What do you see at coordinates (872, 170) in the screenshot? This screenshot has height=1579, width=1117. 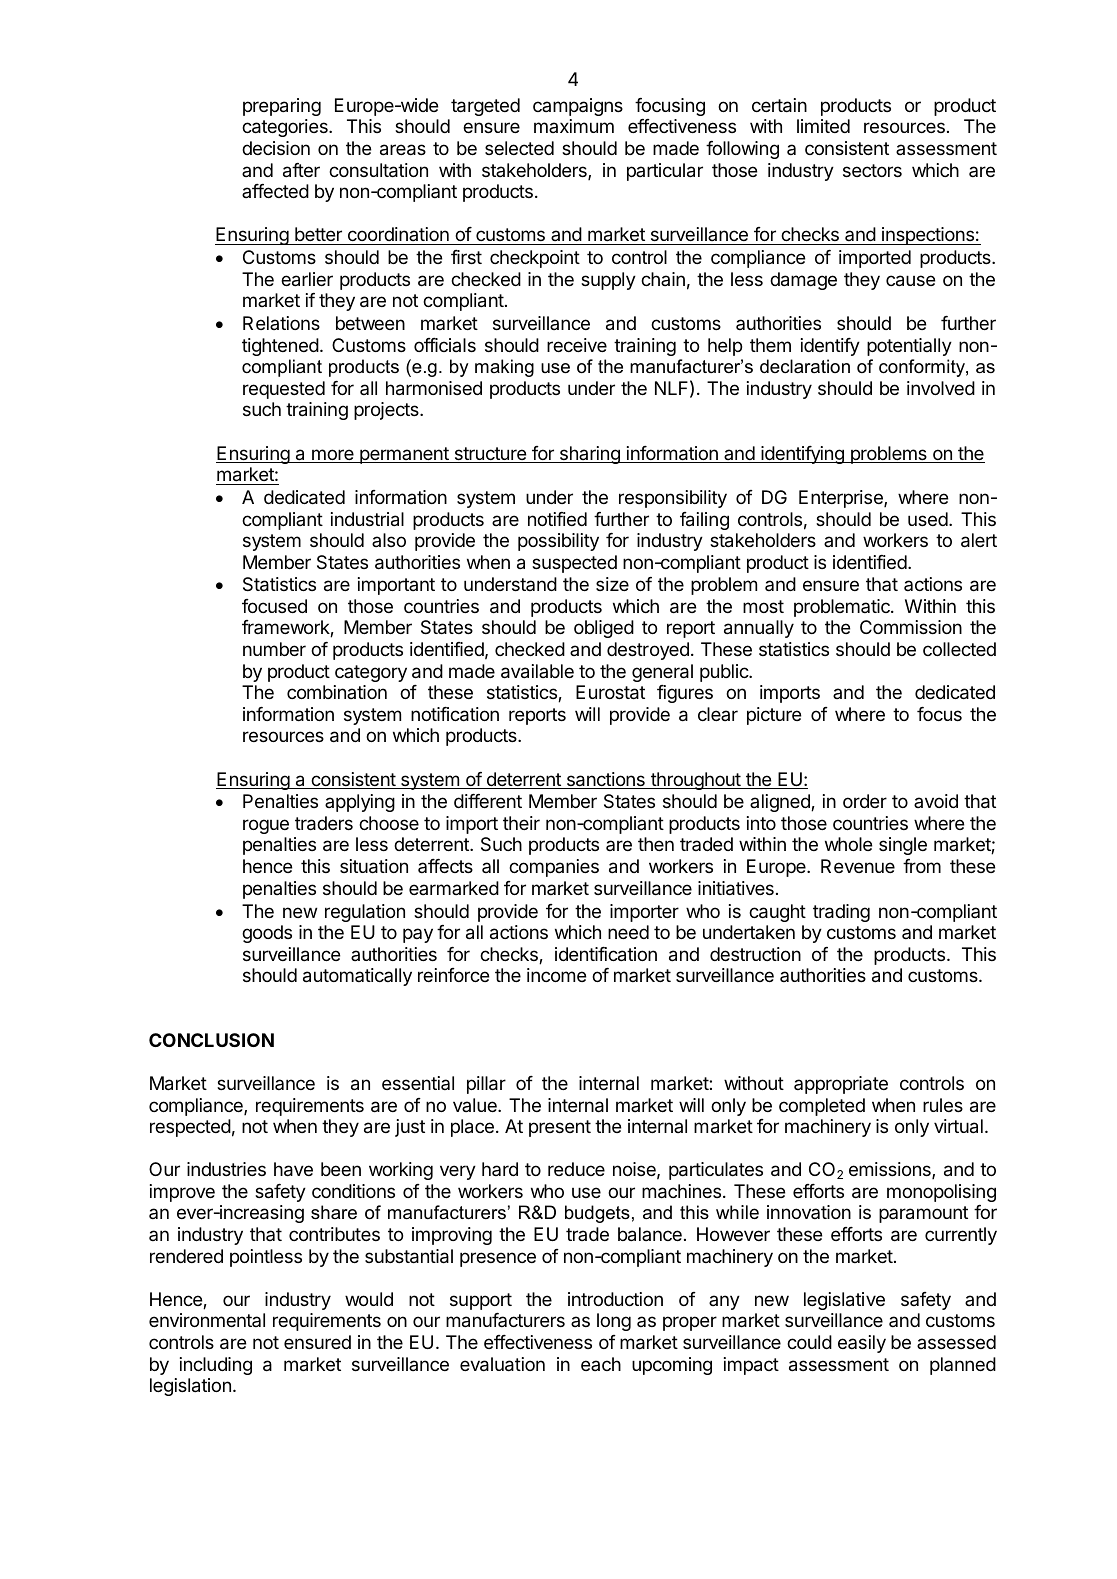 I see `sectors` at bounding box center [872, 170].
